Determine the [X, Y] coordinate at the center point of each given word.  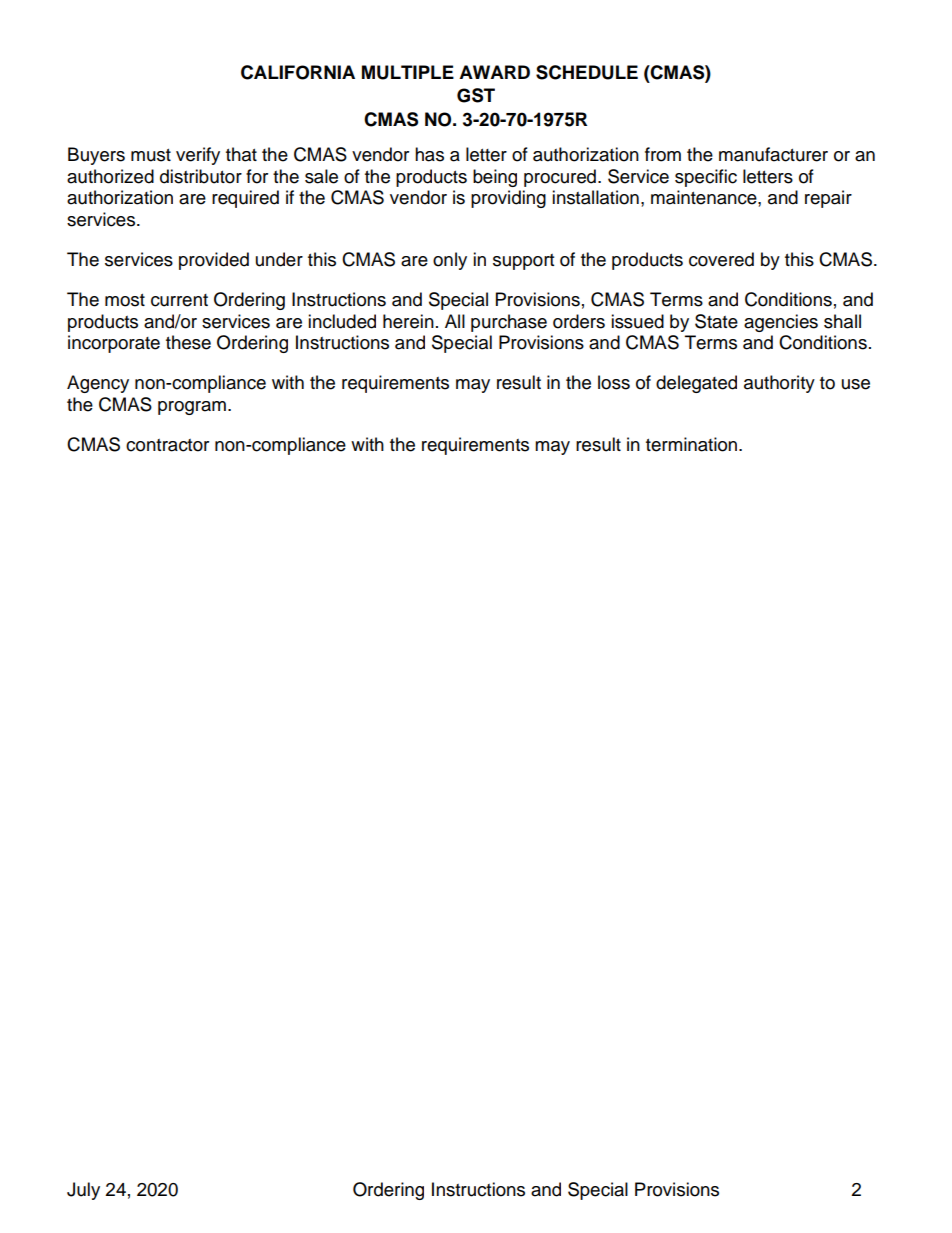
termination [691, 444]
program [192, 408]
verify [198, 156]
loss [614, 382]
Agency [98, 384]
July [83, 1191]
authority [779, 384]
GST [476, 95]
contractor [167, 445]
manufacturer [773, 154]
